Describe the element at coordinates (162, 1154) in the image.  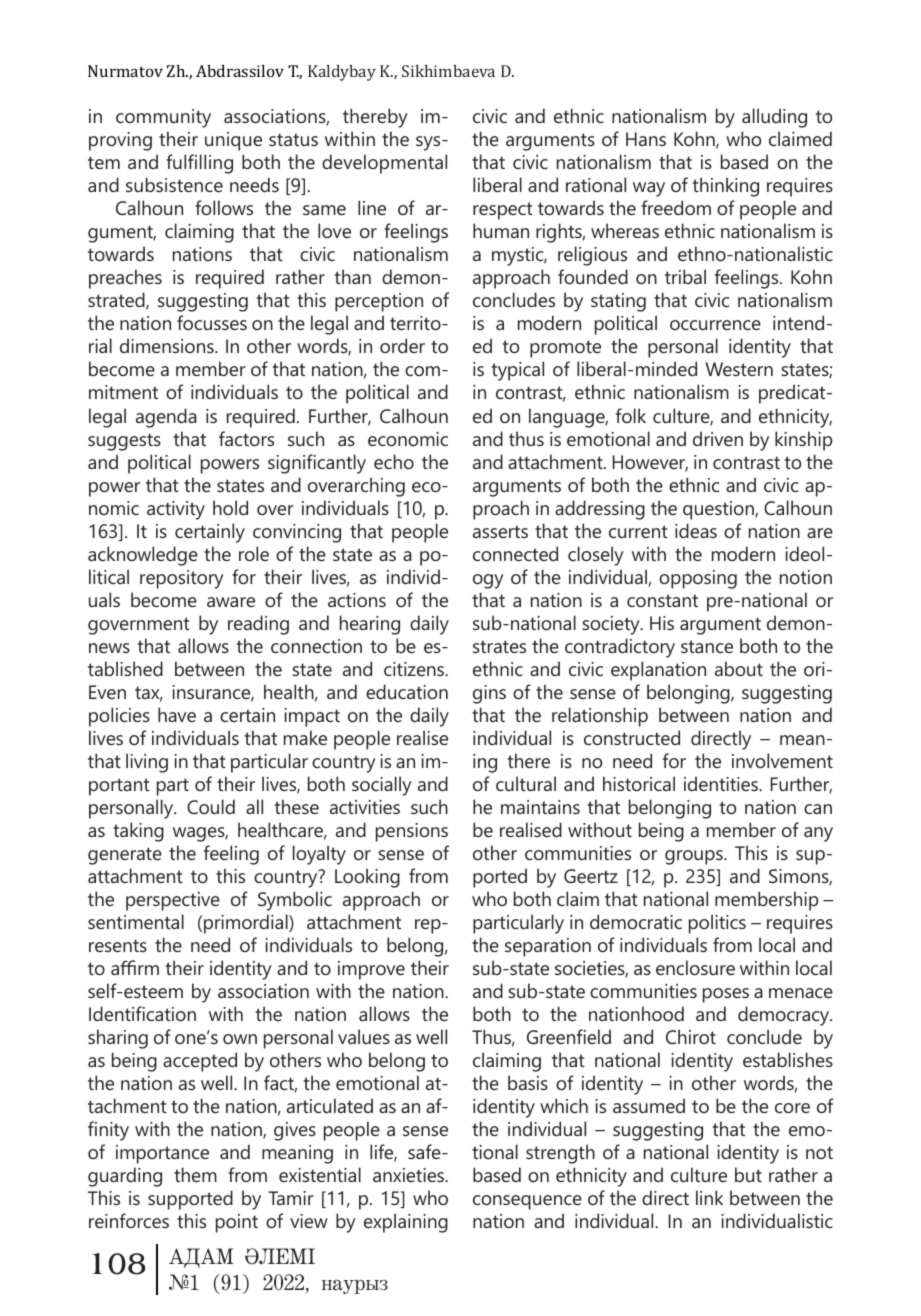
I see `importance` at that location.
